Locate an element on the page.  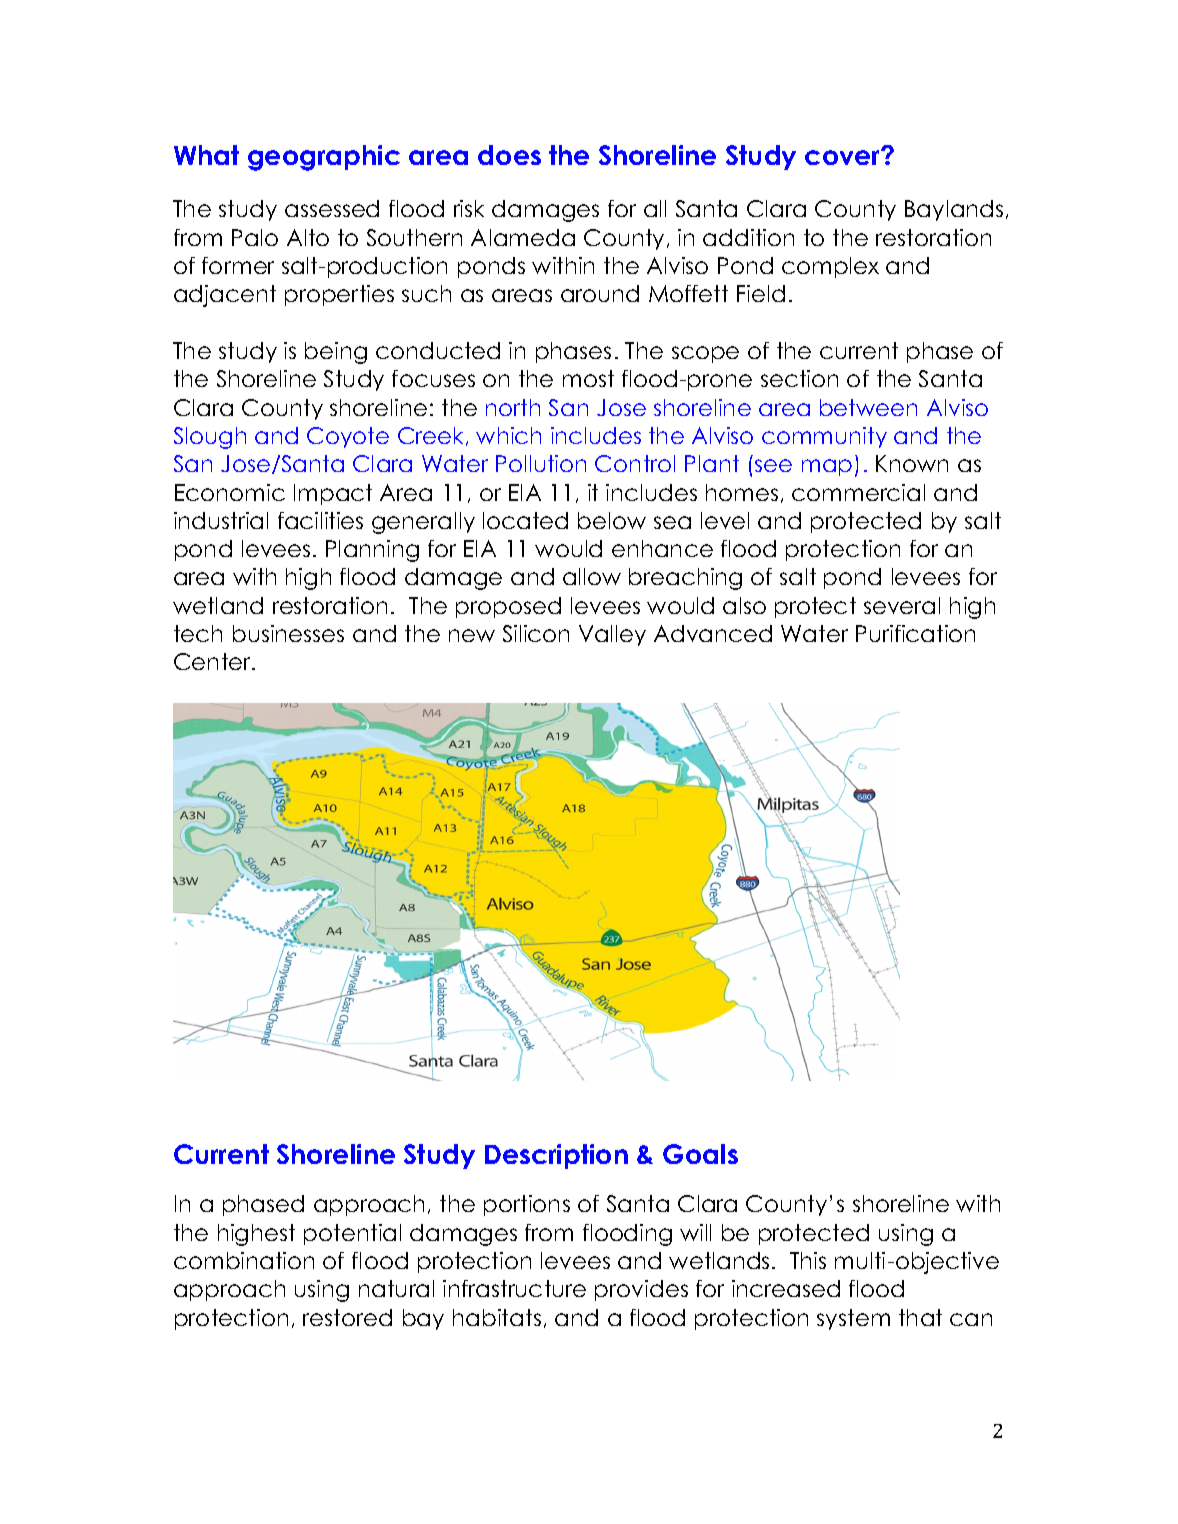
Purification is located at coordinates (915, 633).
